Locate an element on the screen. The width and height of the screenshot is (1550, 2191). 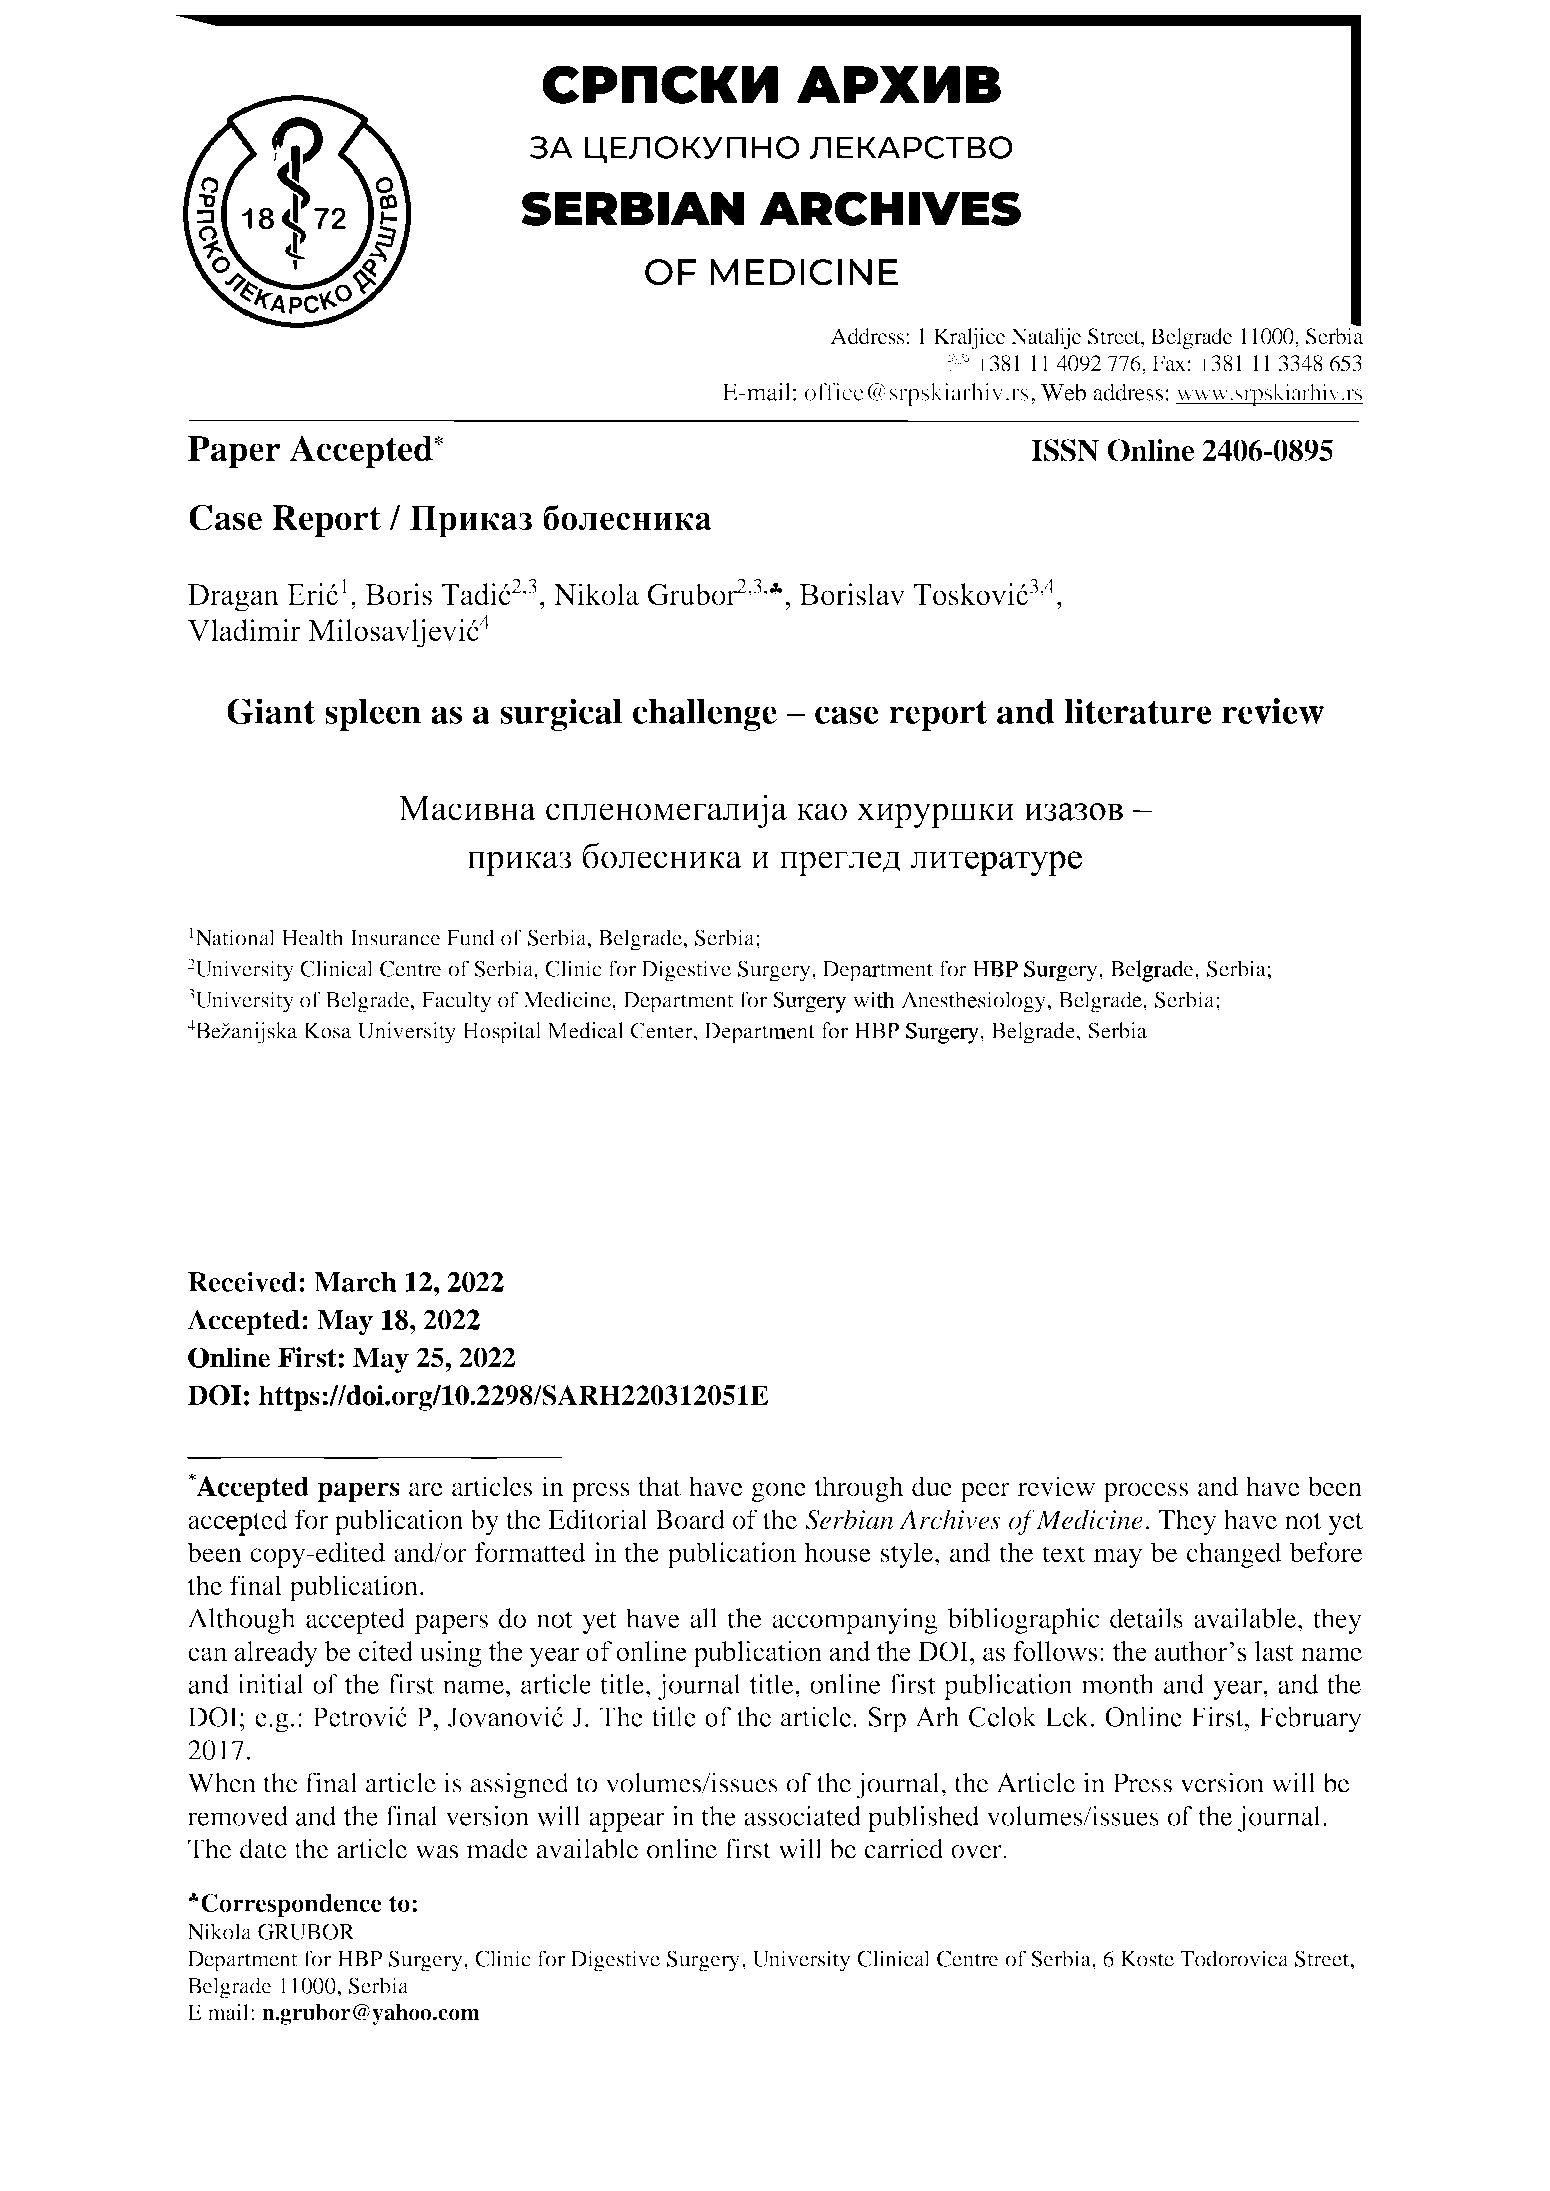
Hospital is located at coordinates (502, 1033).
